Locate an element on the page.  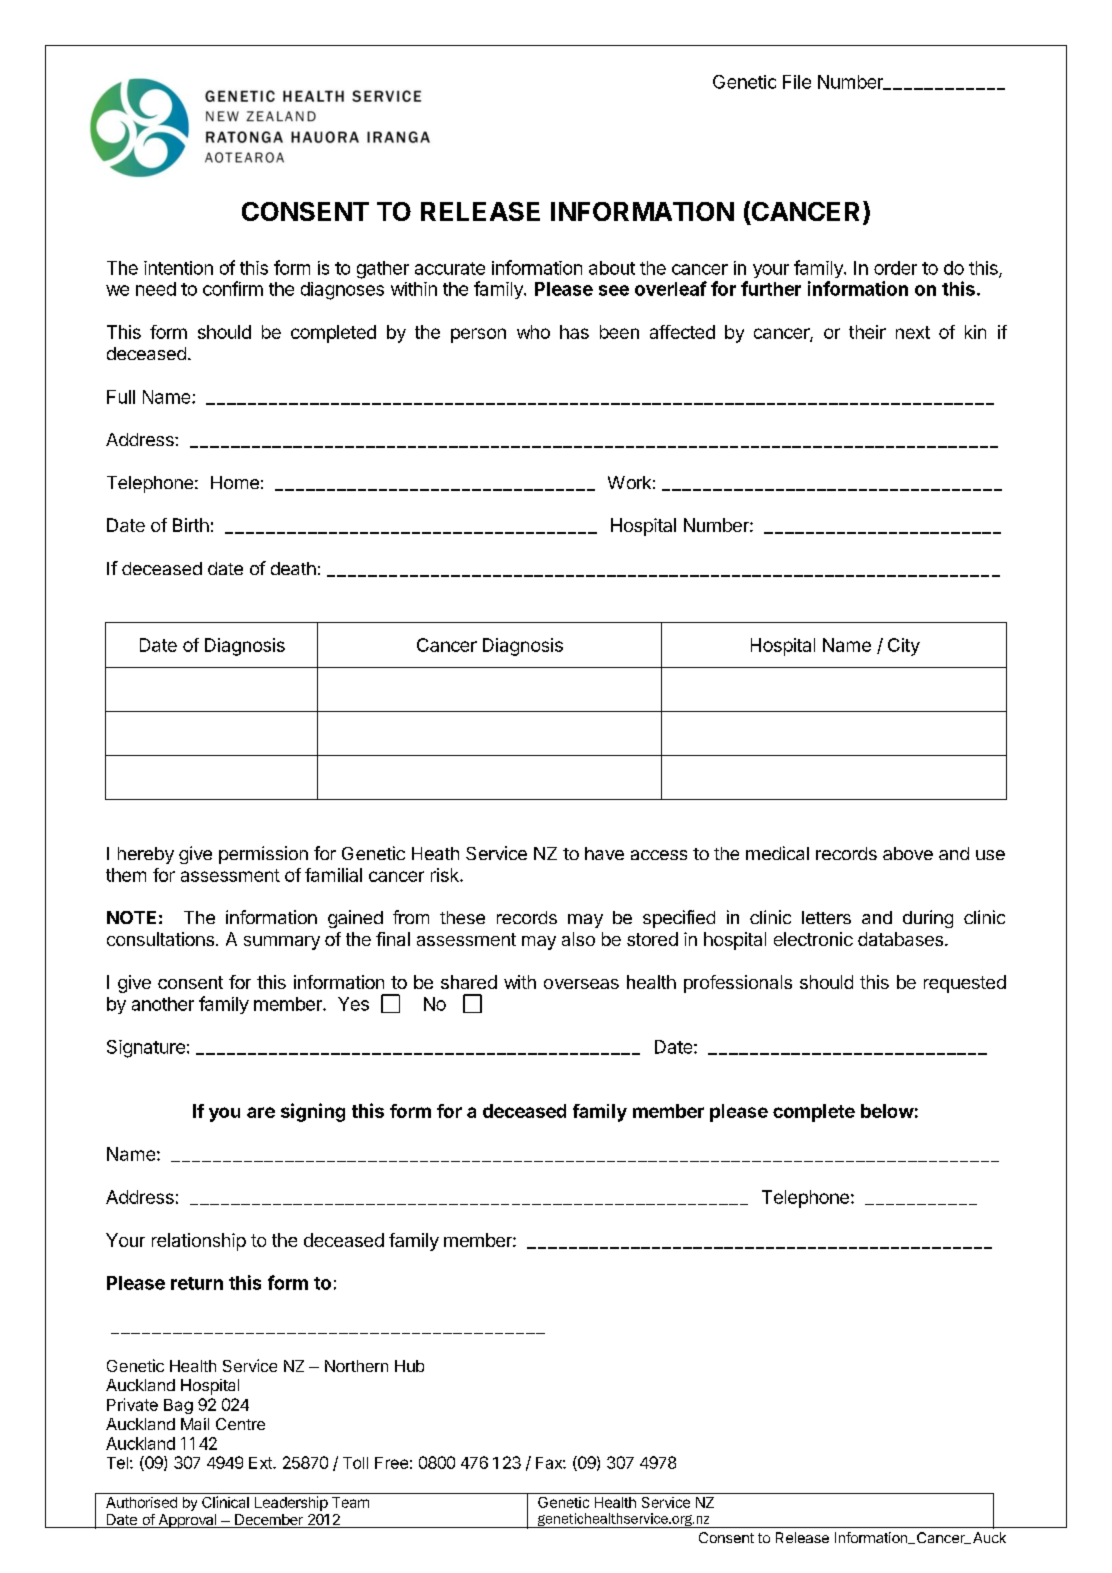
Free is located at coordinates (391, 1463).
